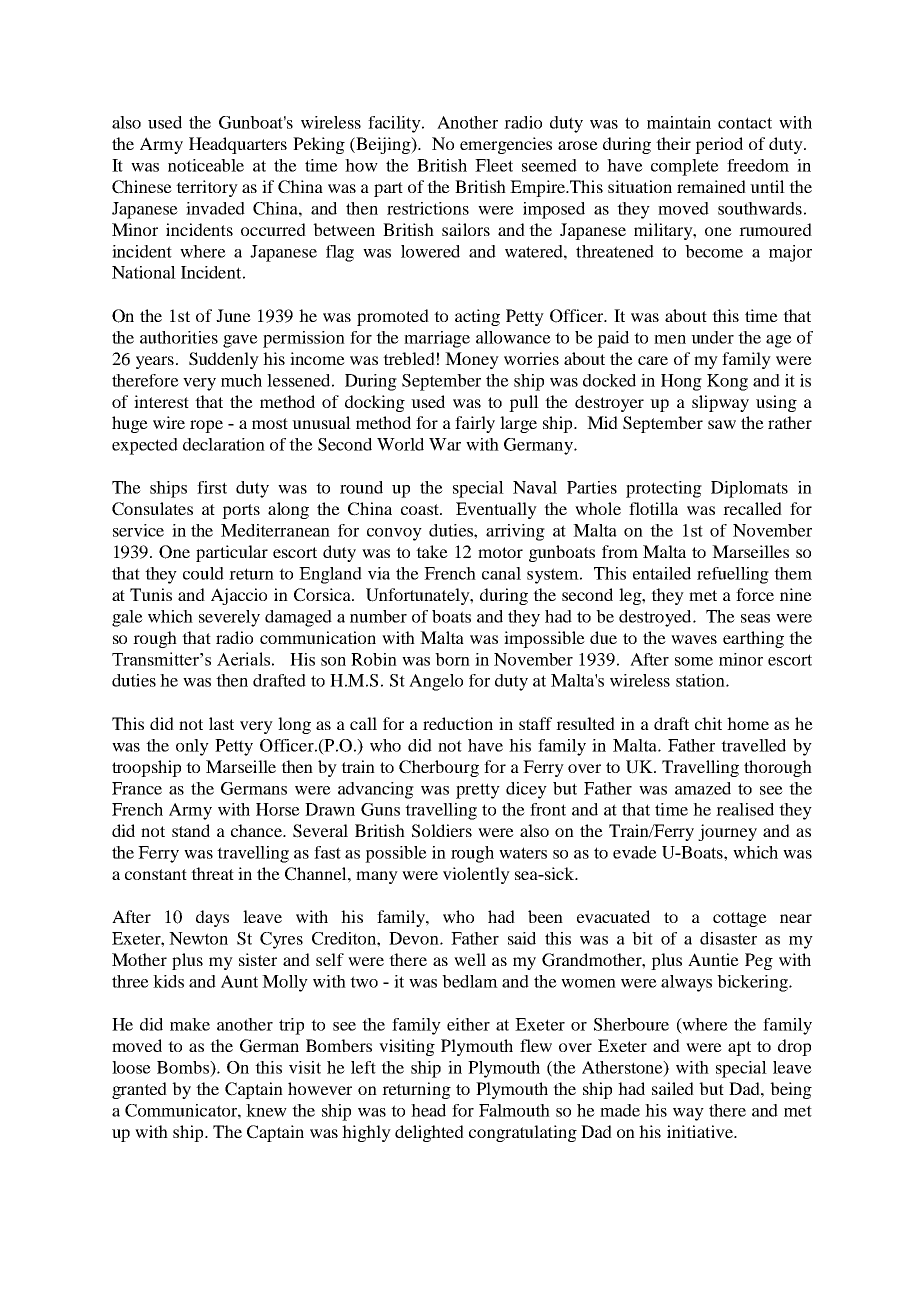 The height and width of the screenshot is (1308, 924). What do you see at coordinates (206, 165) in the screenshot?
I see `noticeable` at bounding box center [206, 165].
